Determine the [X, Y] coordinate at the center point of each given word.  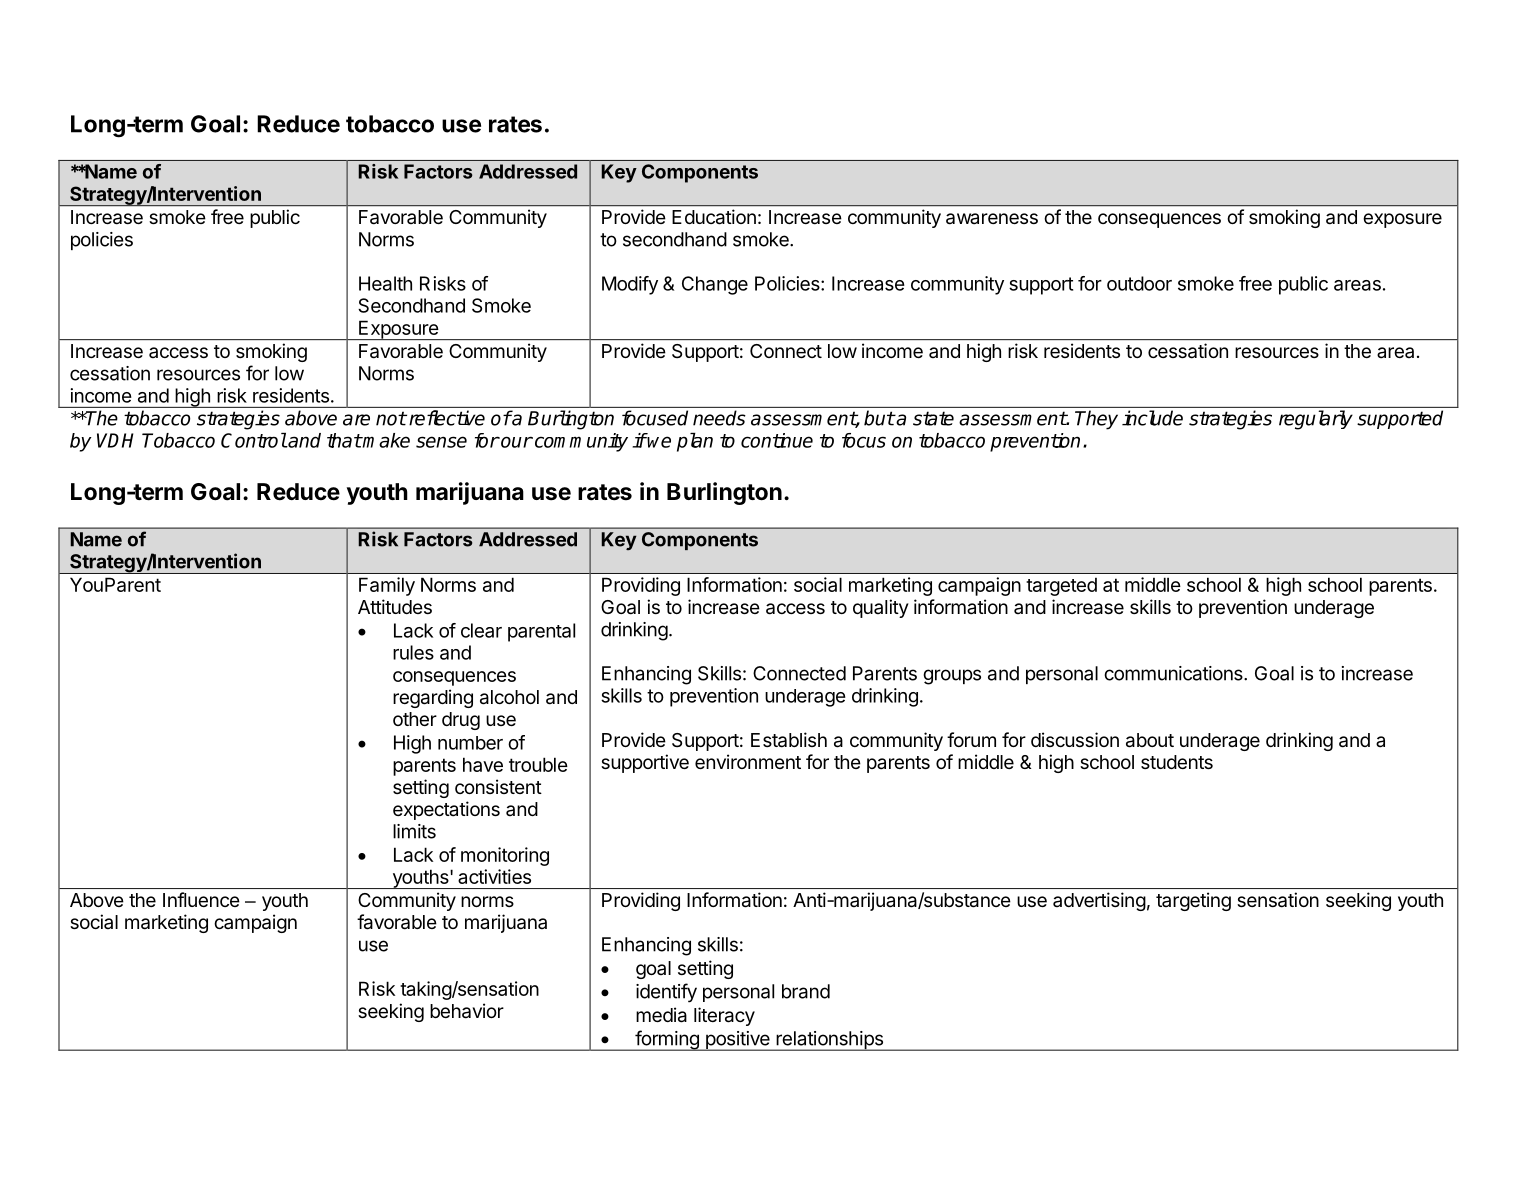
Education [714, 217]
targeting [1193, 901]
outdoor [1139, 283]
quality [881, 608]
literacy [724, 1016]
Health [385, 283]
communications [1174, 673]
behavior [467, 1011]
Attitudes [395, 606]
